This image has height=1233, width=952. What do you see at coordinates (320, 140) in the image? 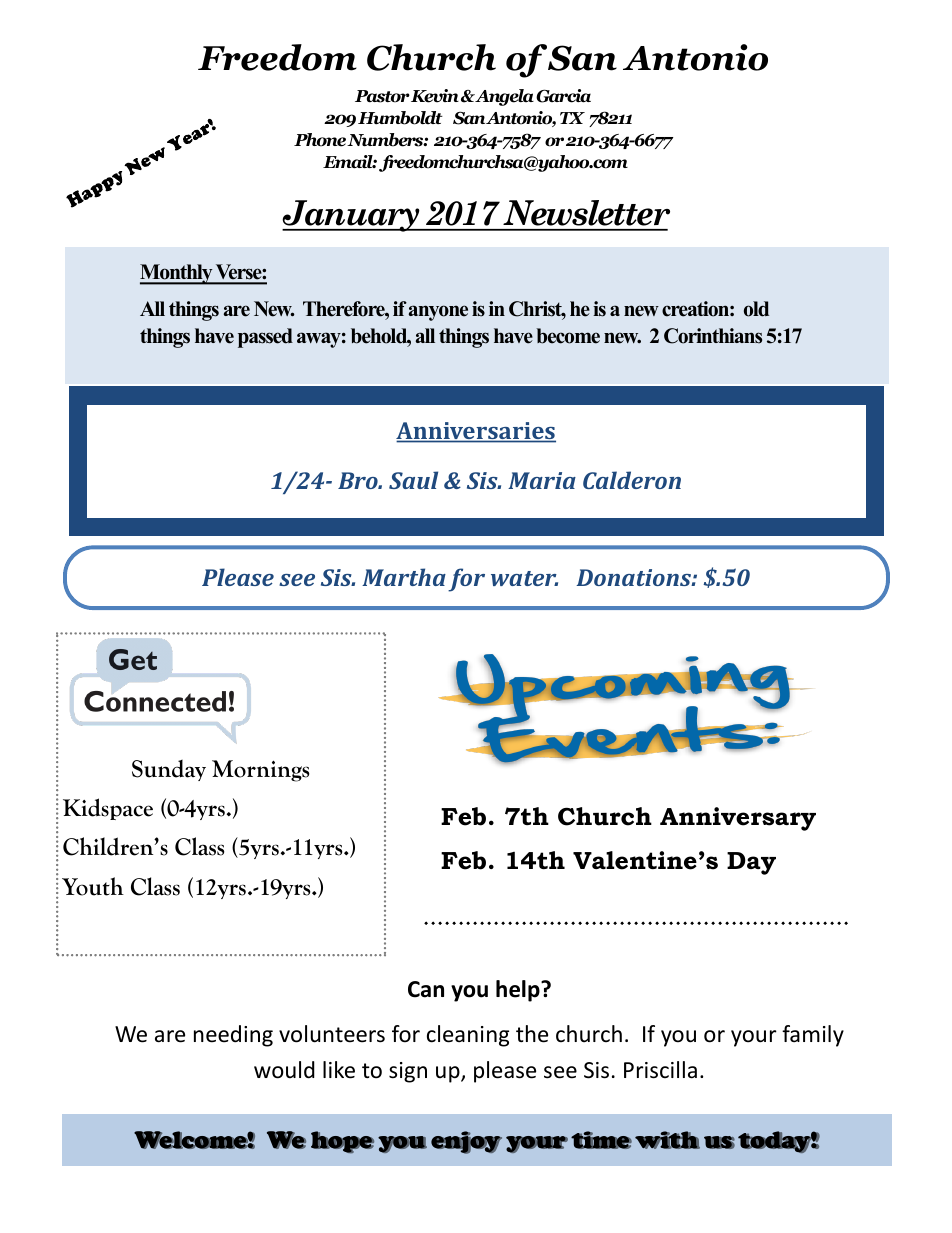
I see `Phone` at bounding box center [320, 140].
